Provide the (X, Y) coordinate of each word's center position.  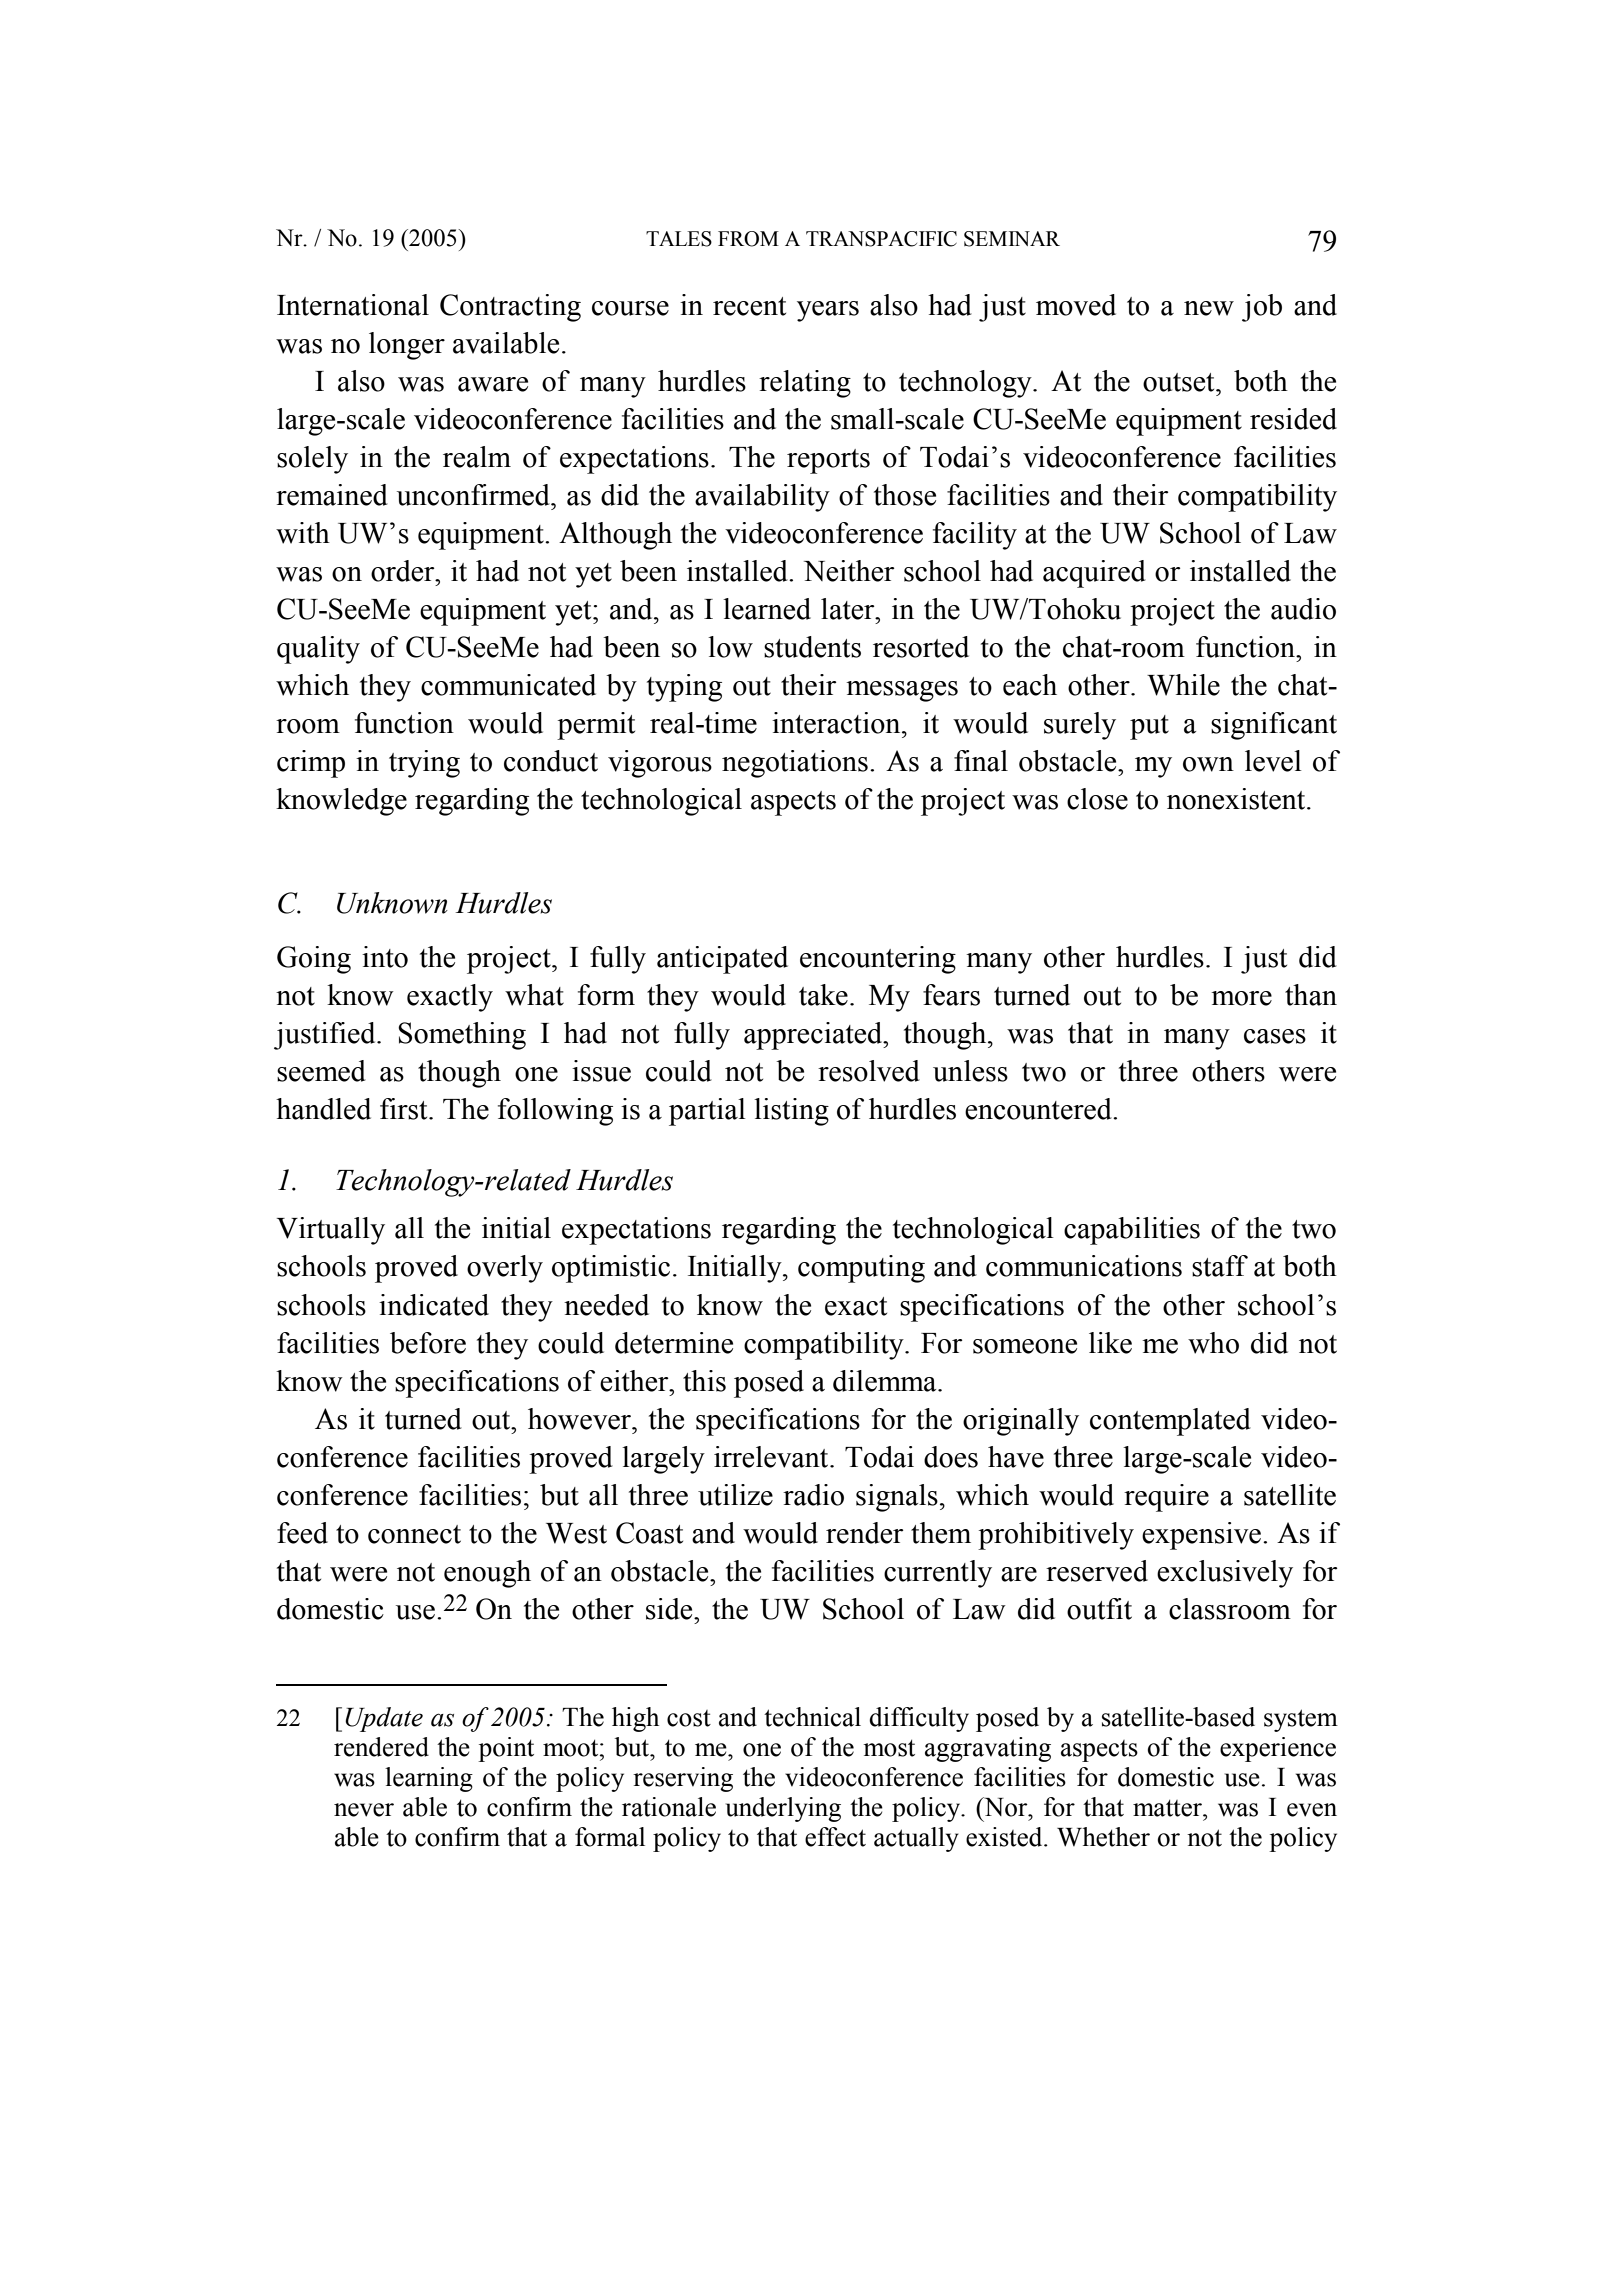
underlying (783, 1809)
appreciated (814, 1036)
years (828, 311)
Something (462, 1036)
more (1241, 998)
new (1209, 308)
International (353, 305)
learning (429, 1779)
